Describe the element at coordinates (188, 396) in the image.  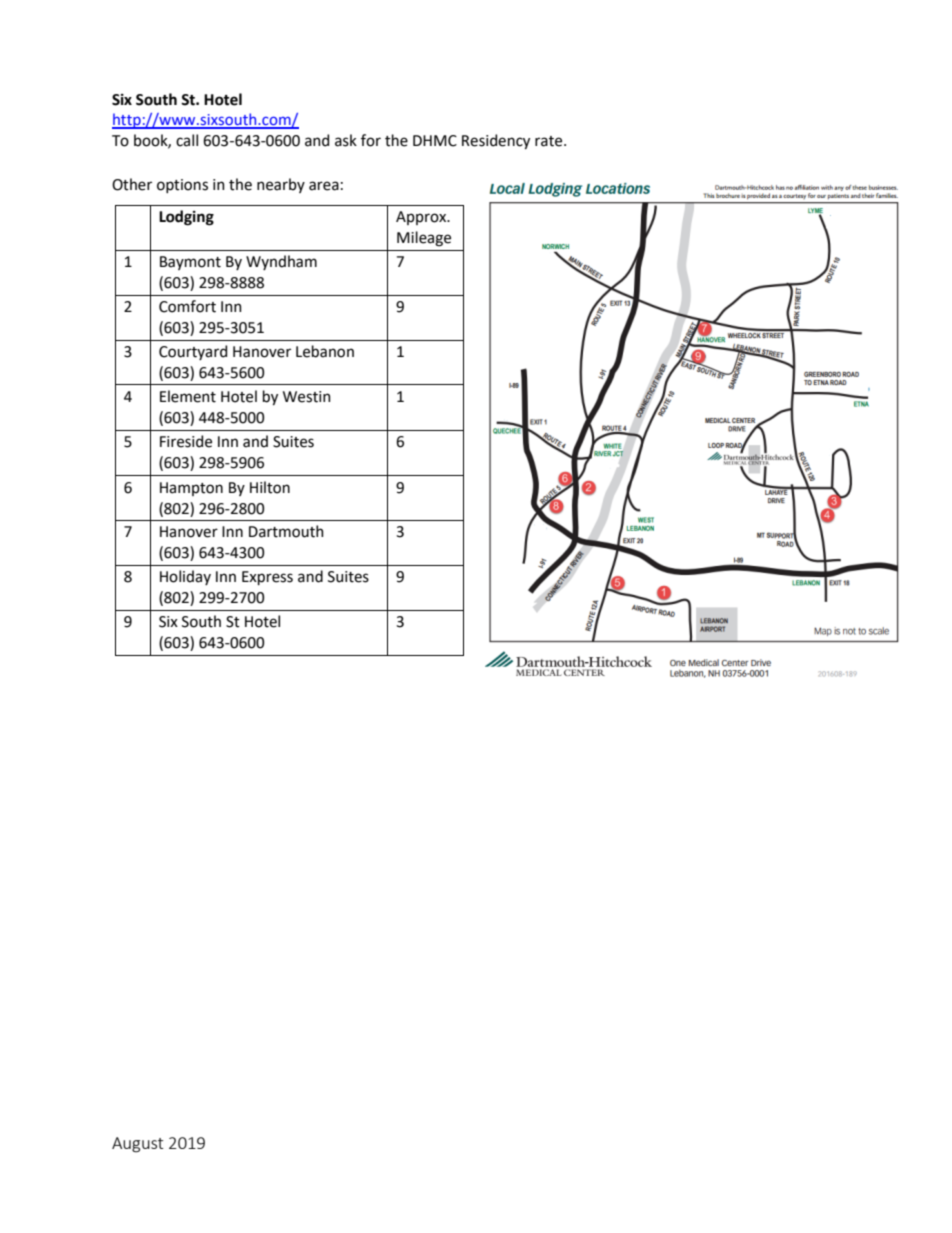
I see `Element` at that location.
